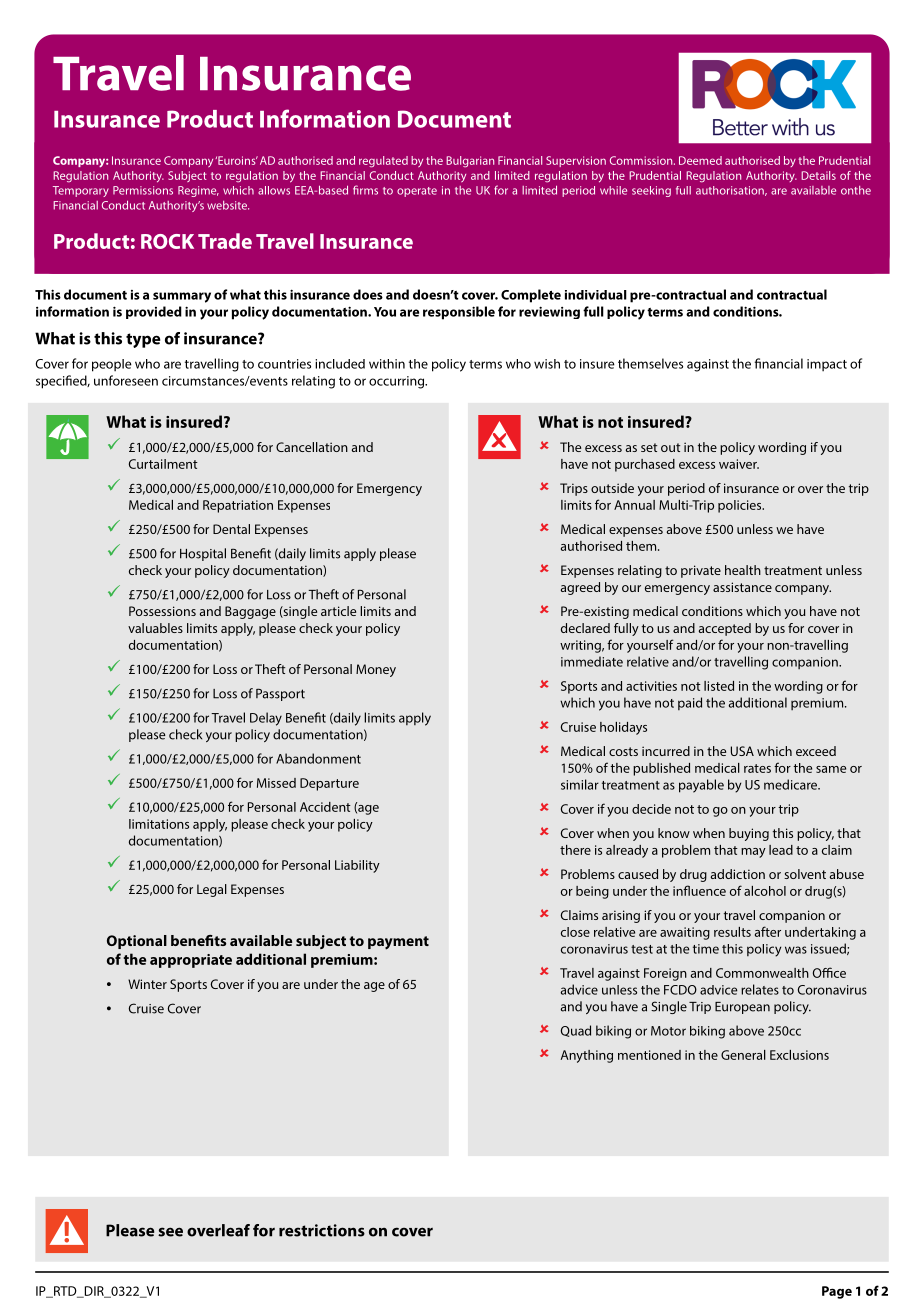 This page has height=1308, width=924. Describe the element at coordinates (266, 719) in the page. I see `Delay` at that location.
